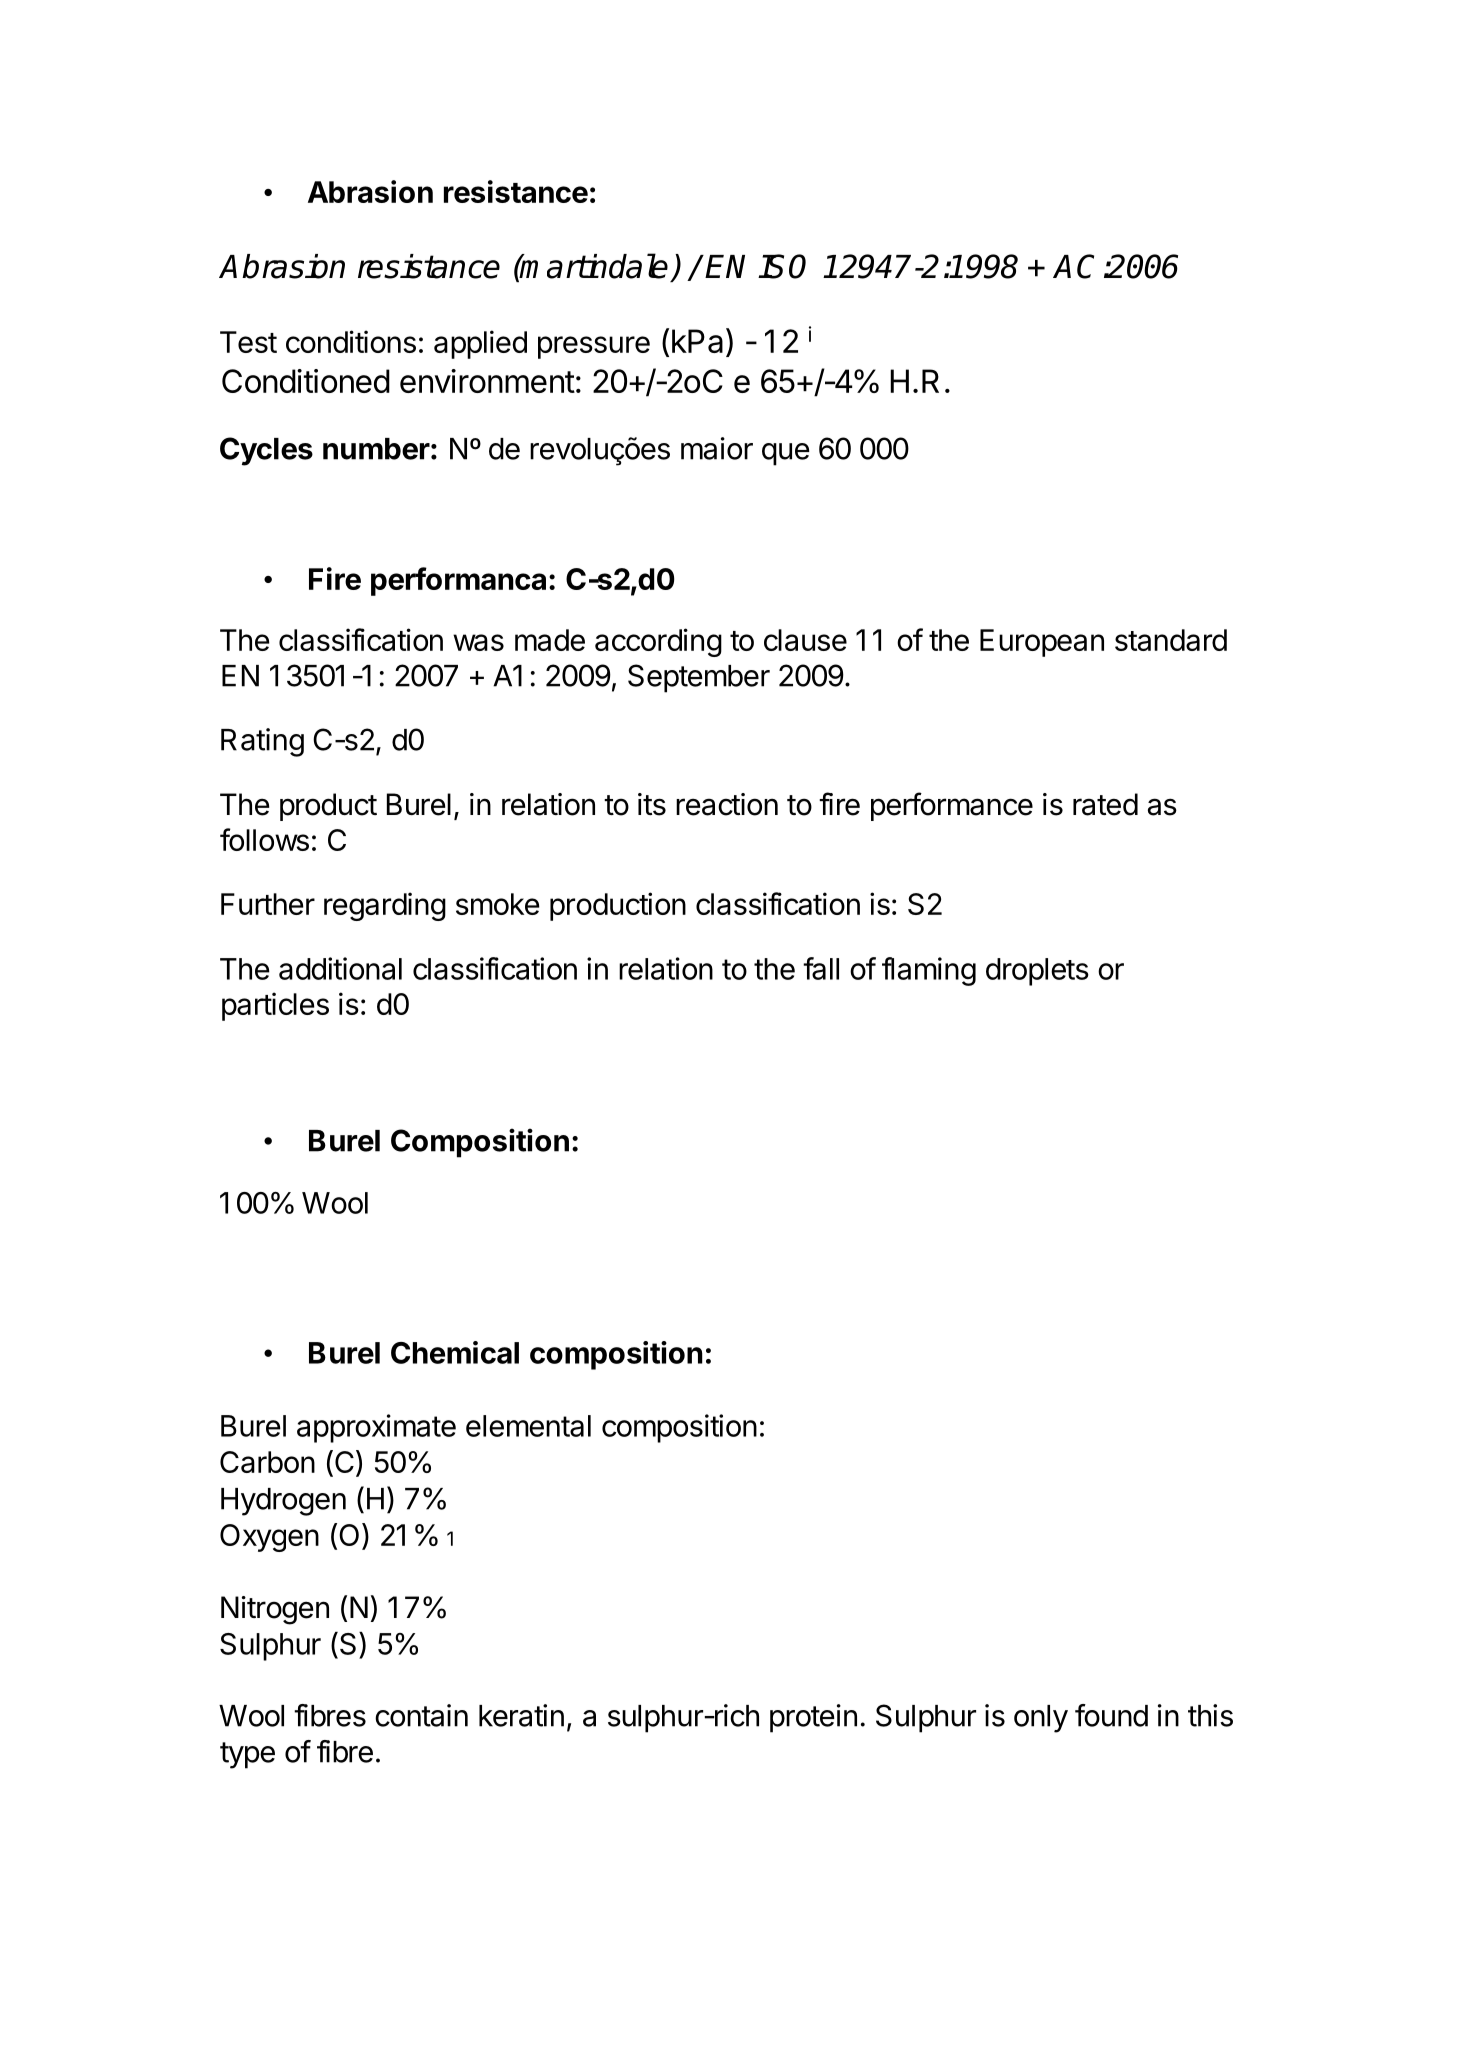 The width and height of the screenshot is (1458, 2062). What do you see at coordinates (813, 1718) in the screenshot?
I see `protein` at bounding box center [813, 1718].
